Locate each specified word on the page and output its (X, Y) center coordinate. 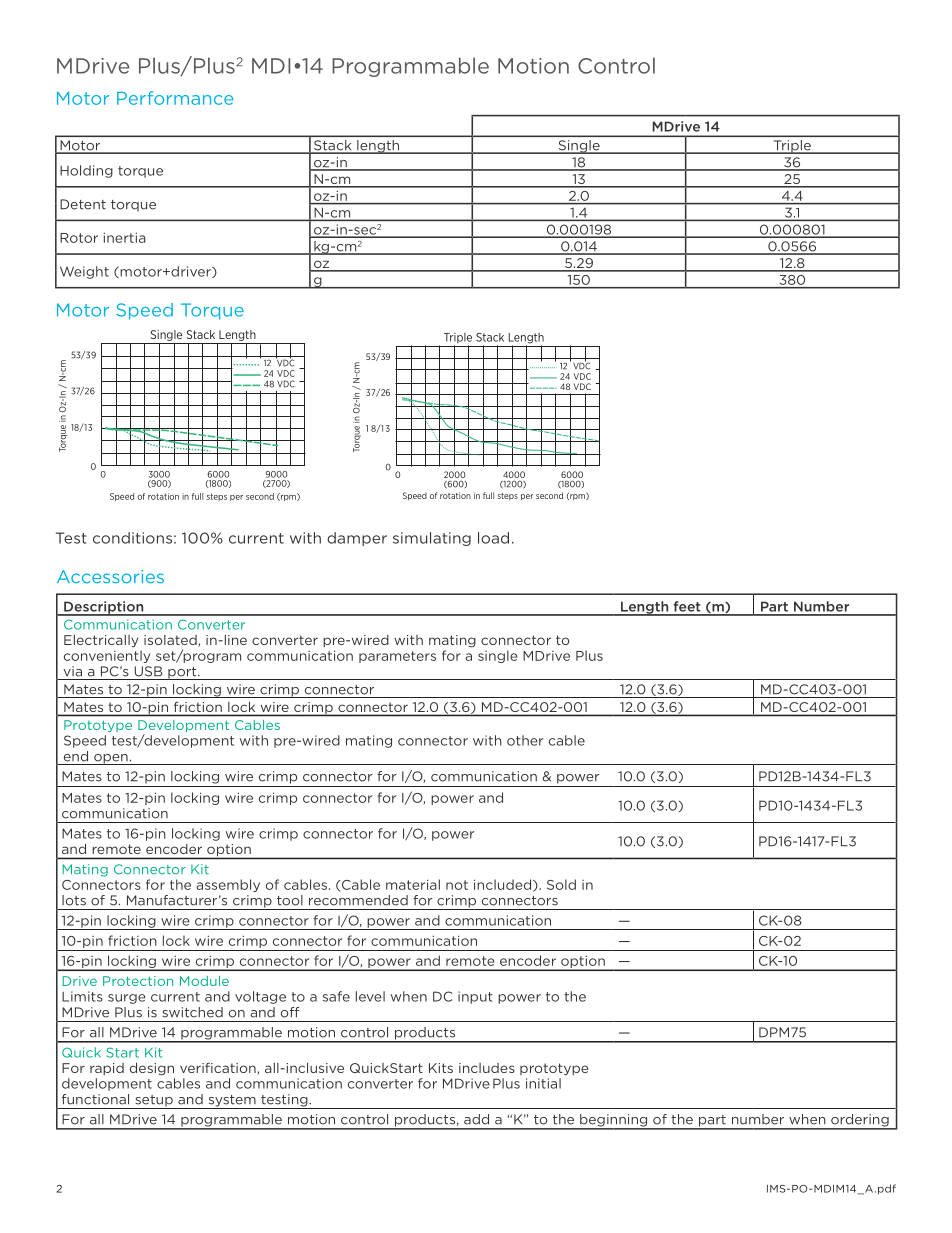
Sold (561, 884)
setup (154, 1102)
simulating (432, 539)
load (493, 538)
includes (487, 1068)
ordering (860, 1121)
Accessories (110, 577)
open (111, 759)
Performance (175, 98)
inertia (124, 237)
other (525, 740)
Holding (86, 171)
